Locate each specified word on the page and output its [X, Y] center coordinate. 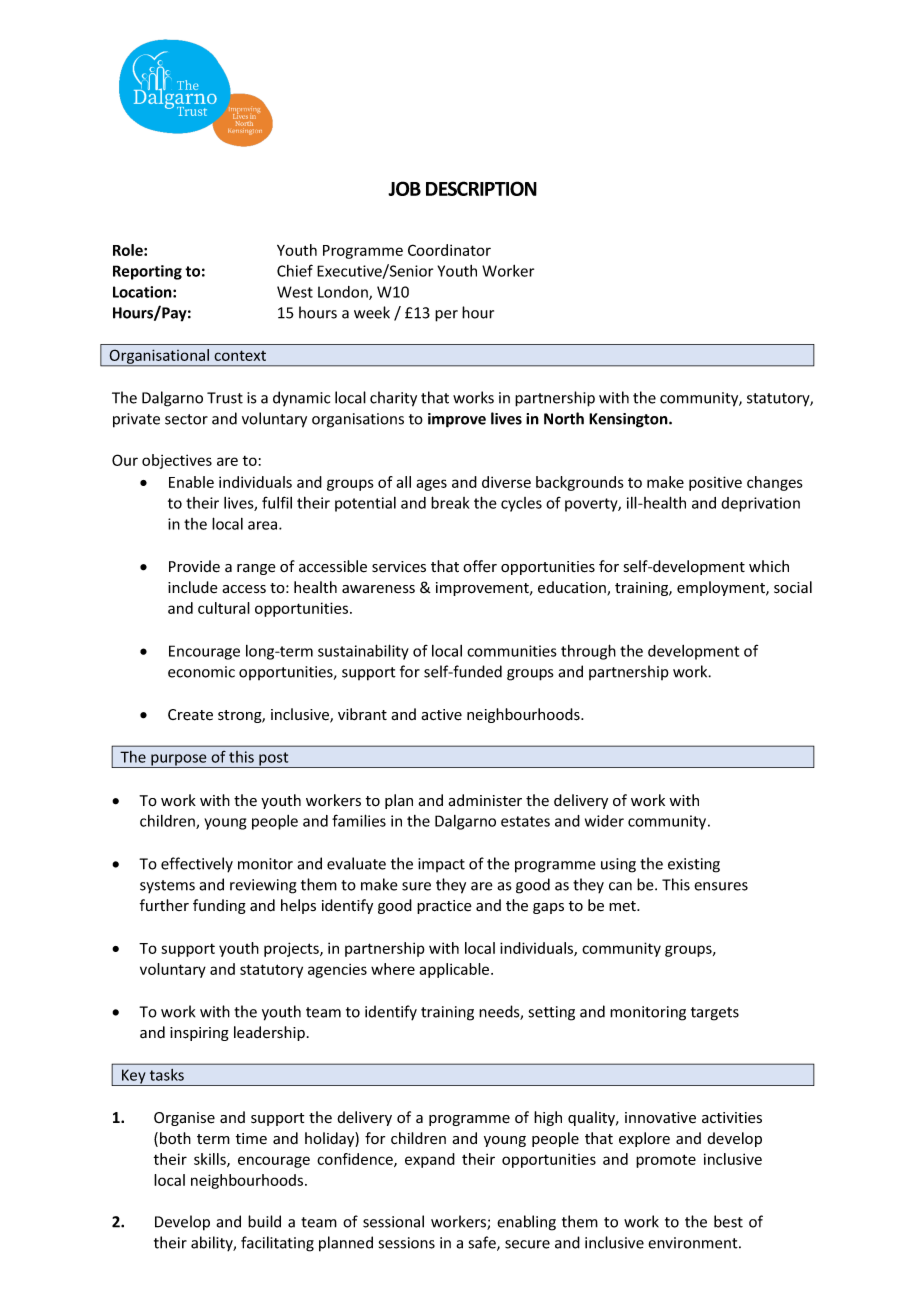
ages [431, 485]
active [441, 715]
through [588, 652]
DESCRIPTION [481, 188]
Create [190, 715]
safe [483, 1243]
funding [219, 906]
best [728, 1221]
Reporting [147, 272]
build [264, 1221]
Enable [191, 482]
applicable [455, 970]
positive [715, 483]
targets [715, 1014]
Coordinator [449, 250]
